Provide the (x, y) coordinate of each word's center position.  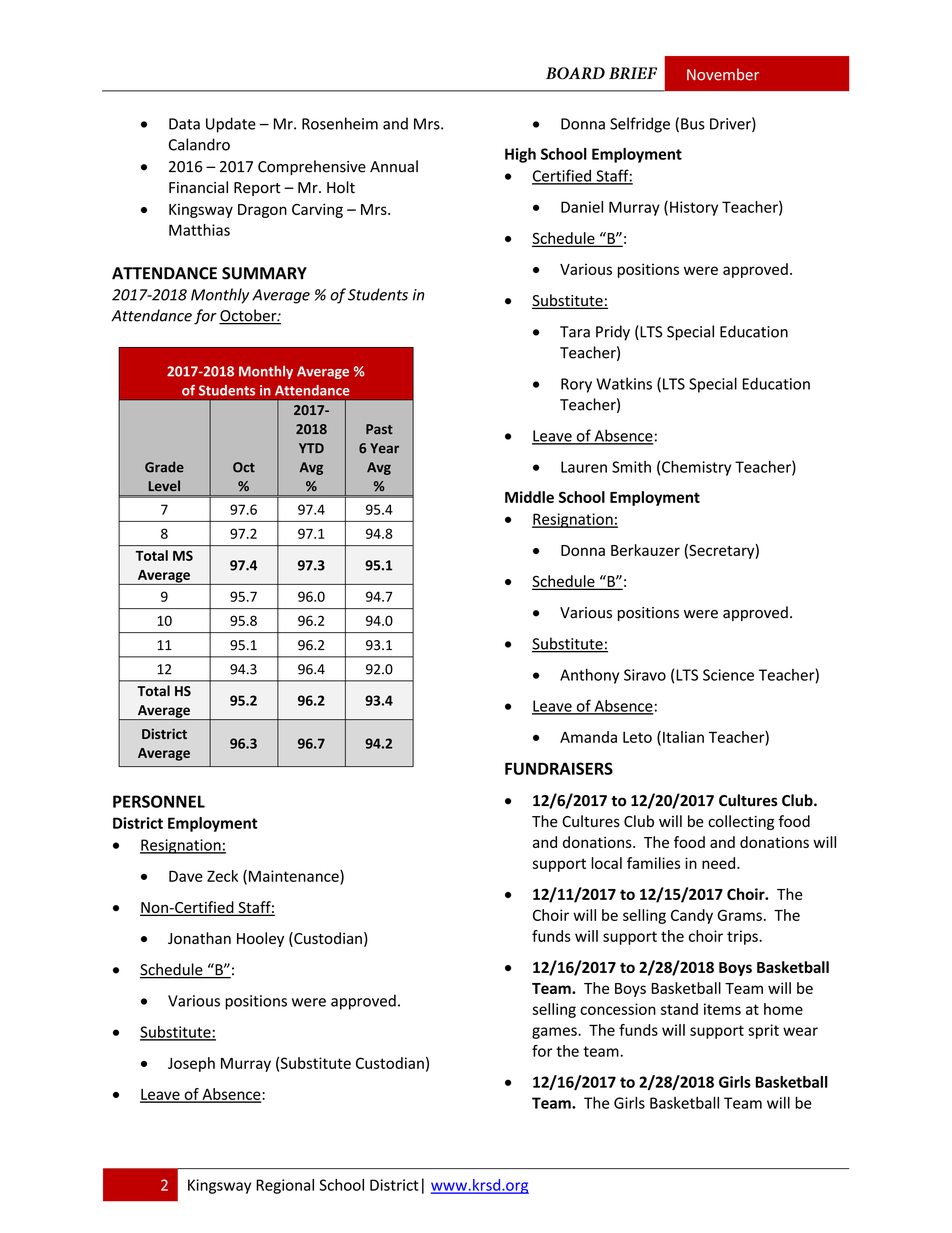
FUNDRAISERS (559, 768)
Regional (285, 1186)
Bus (693, 124)
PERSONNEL (159, 801)
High (520, 155)
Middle (529, 497)
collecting (741, 822)
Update (231, 125)
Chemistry (696, 468)
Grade (164, 467)
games (555, 1033)
